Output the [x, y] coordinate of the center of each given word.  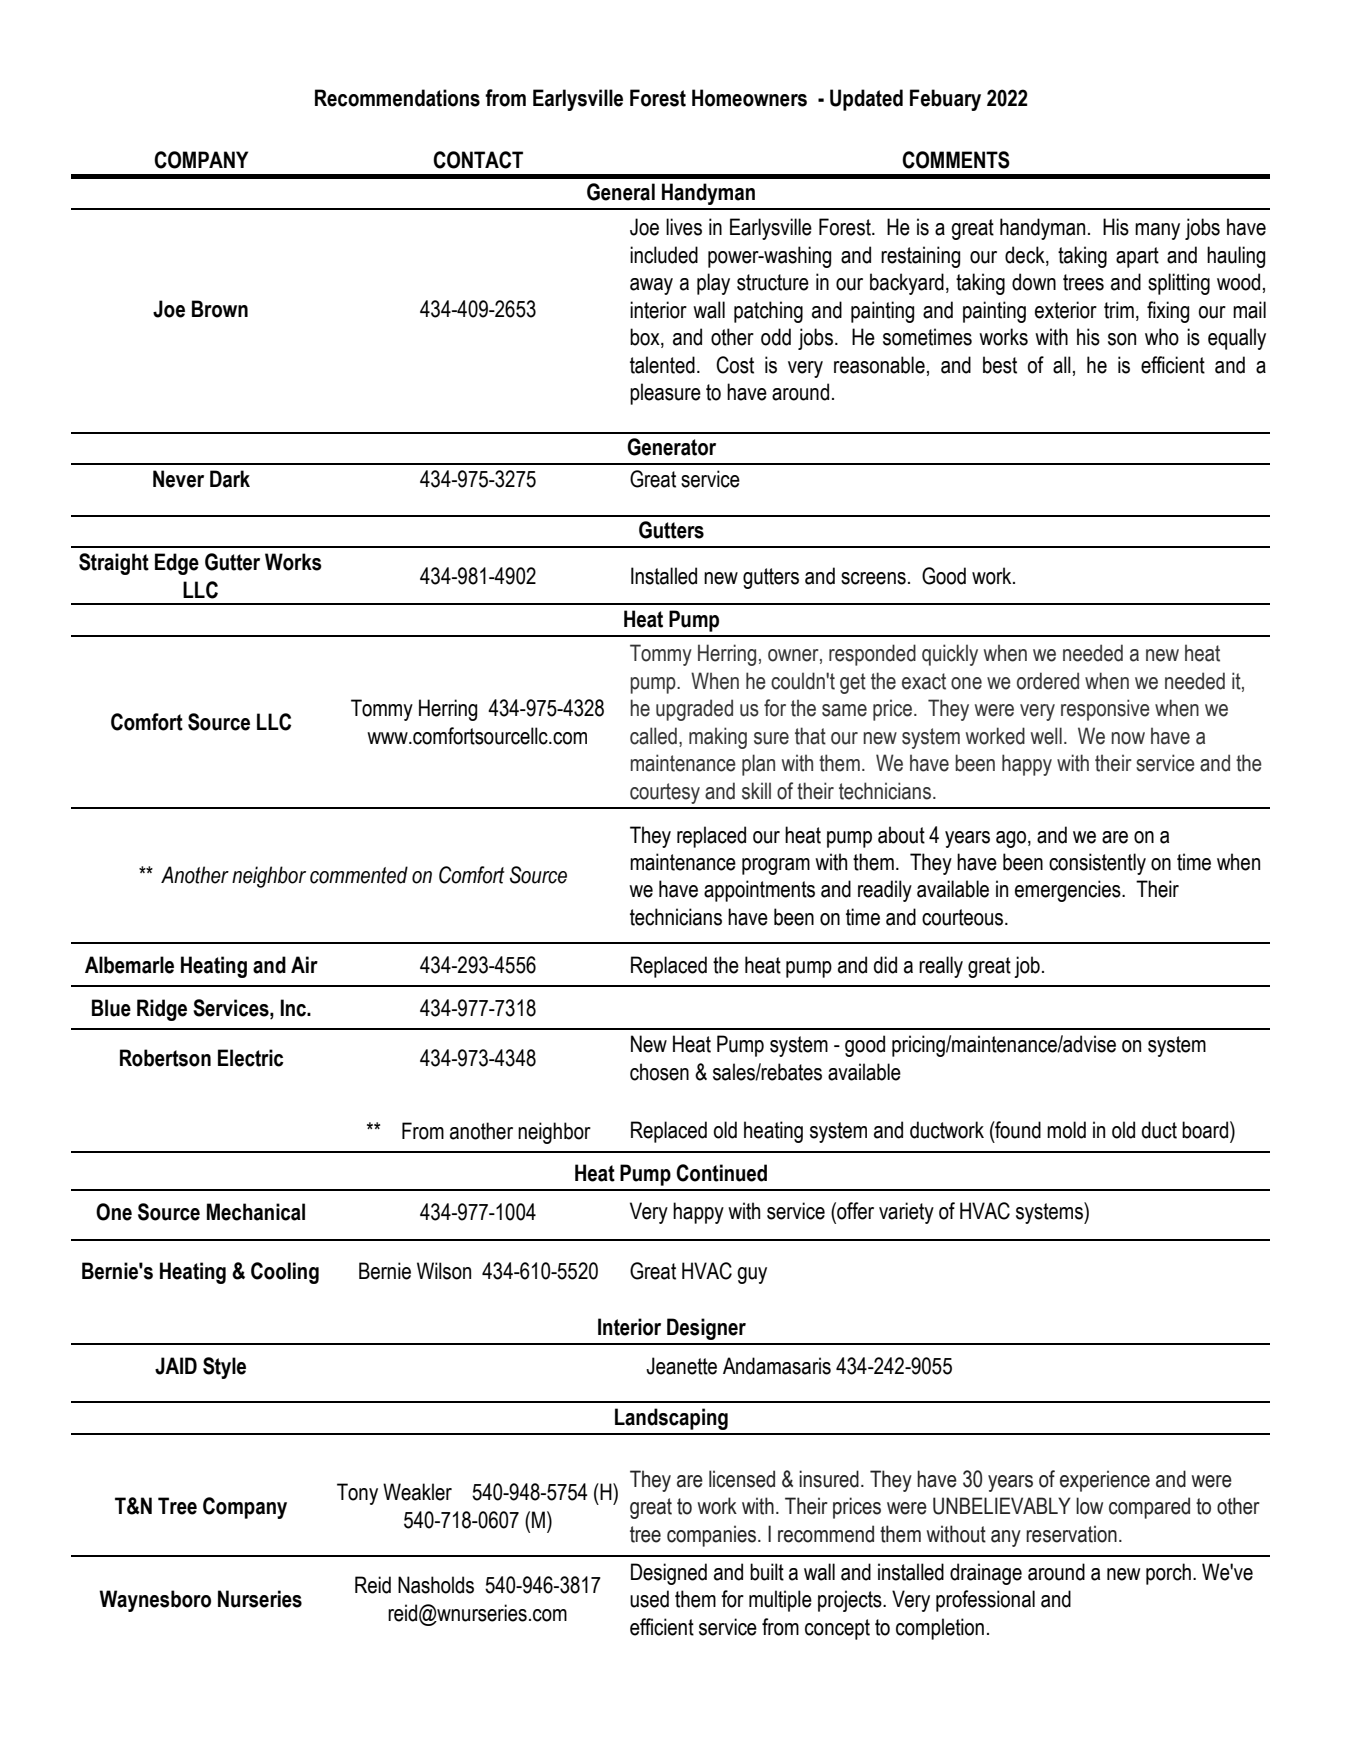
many [1157, 231]
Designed [669, 1574]
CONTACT [478, 160]
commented [359, 875]
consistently [1097, 864]
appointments [759, 891]
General [621, 192]
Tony [357, 1494]
